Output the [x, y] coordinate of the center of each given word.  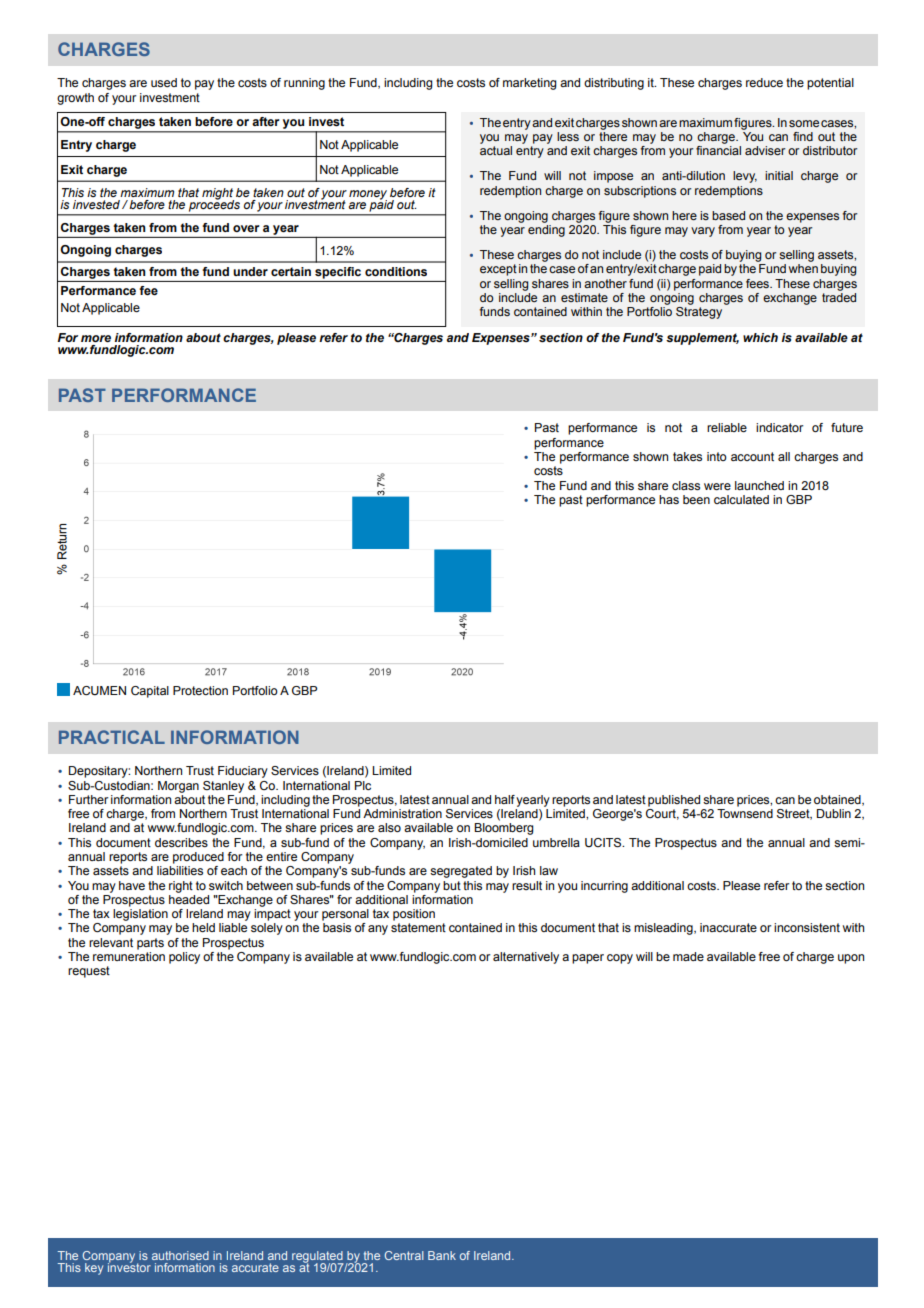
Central [404, 1255]
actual [496, 150]
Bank [442, 1255]
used [164, 82]
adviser [765, 150]
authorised [180, 1255]
